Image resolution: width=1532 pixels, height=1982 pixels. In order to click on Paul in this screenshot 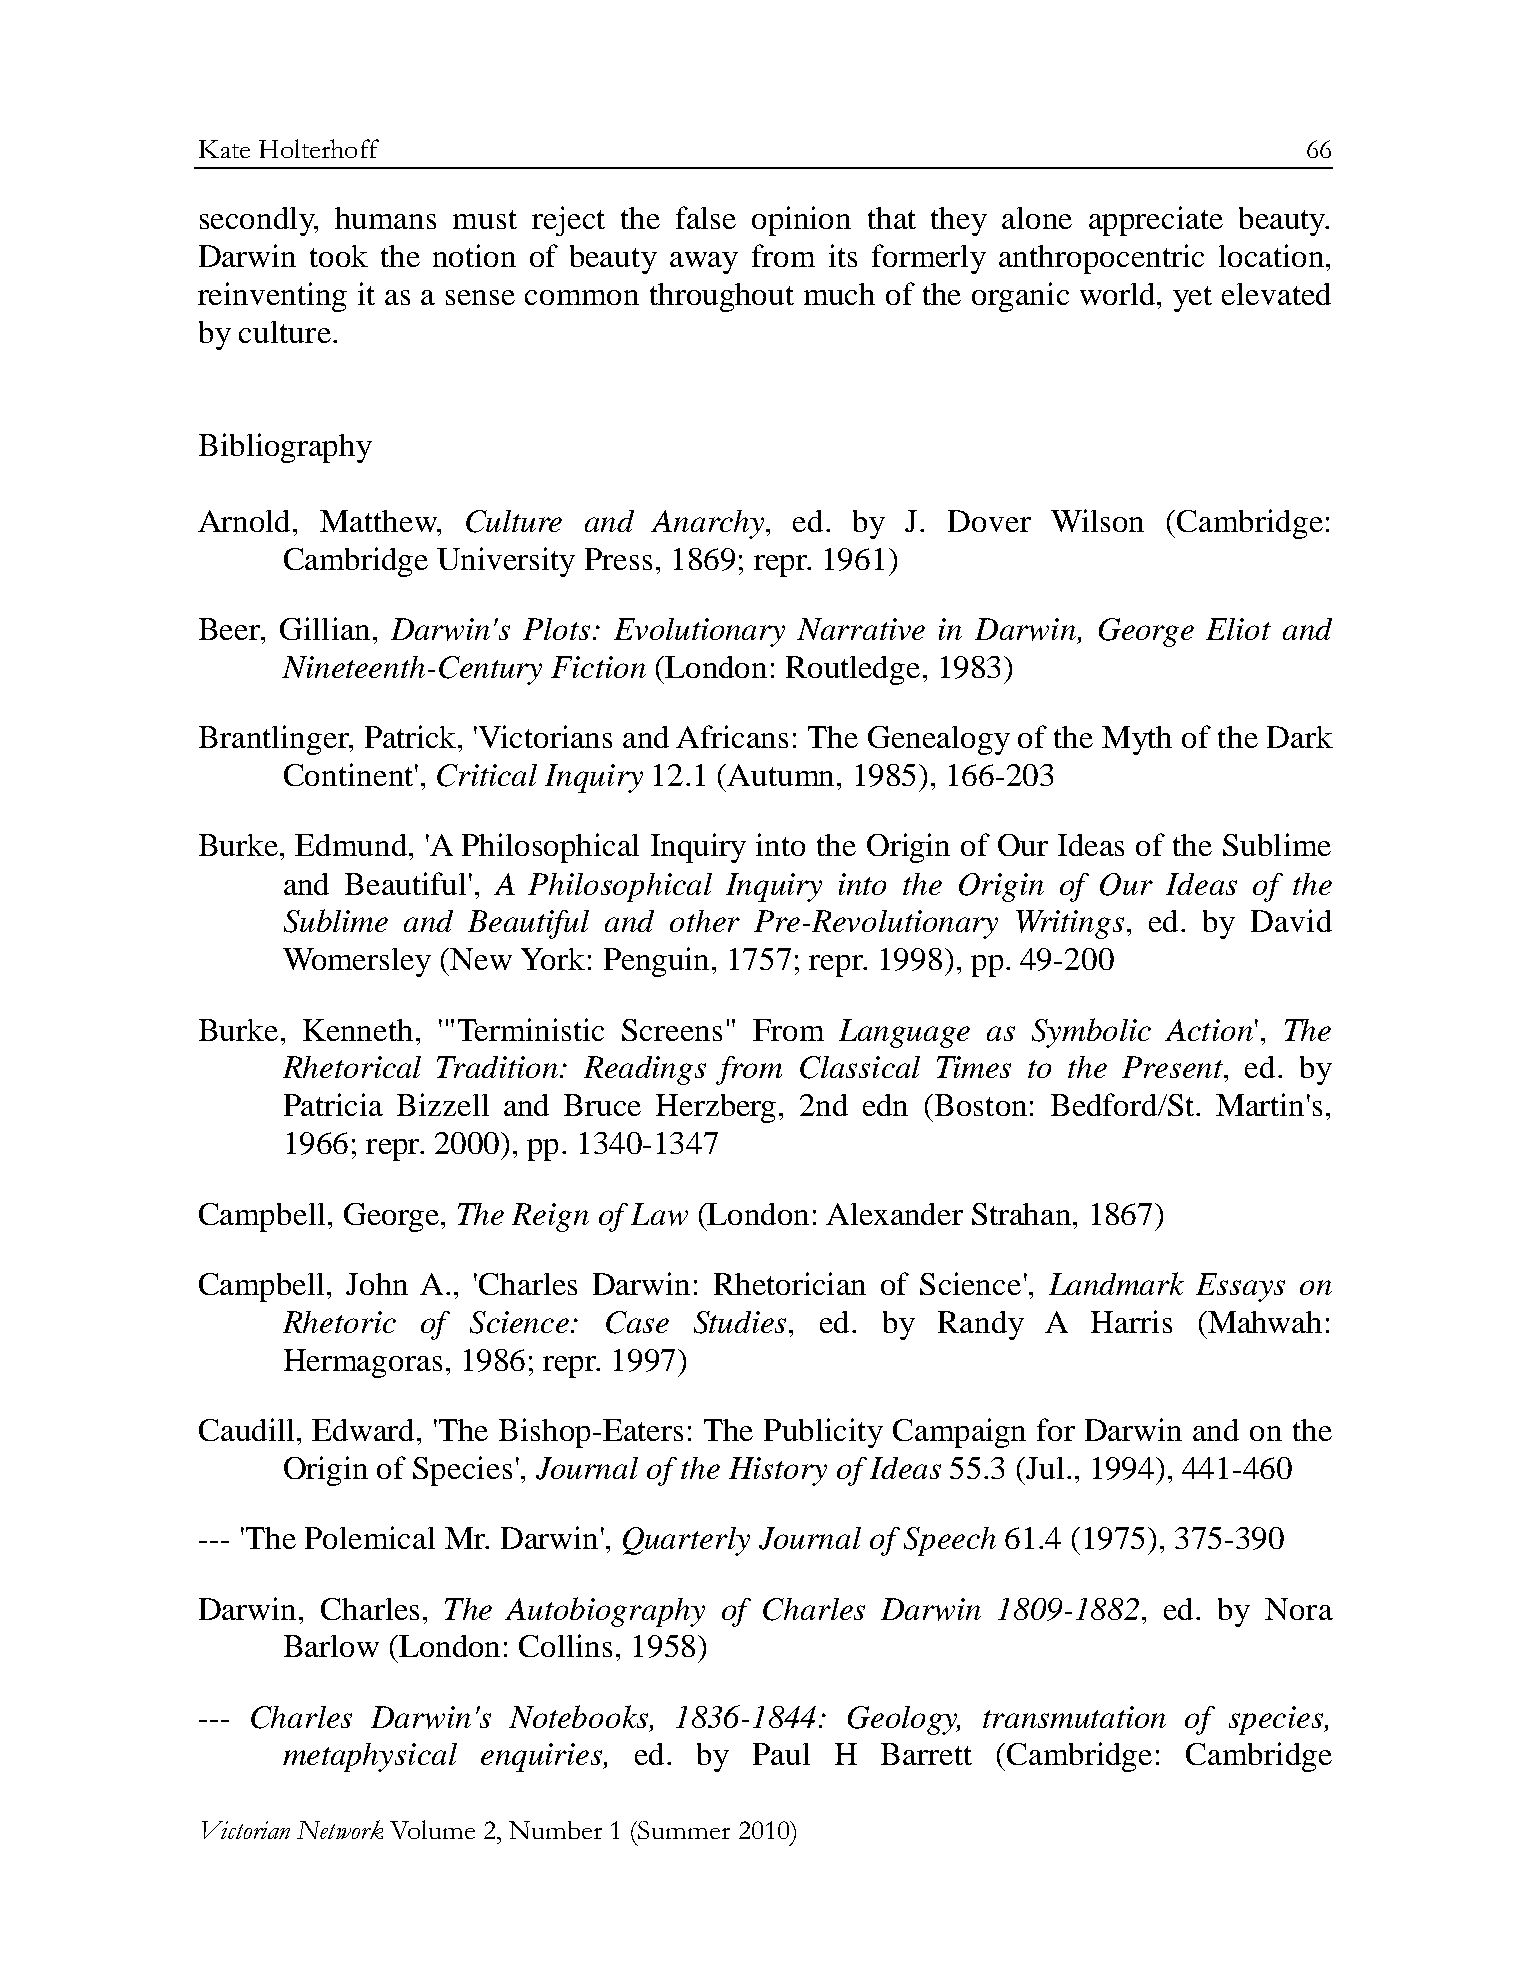, I will do `click(781, 1754)`.
